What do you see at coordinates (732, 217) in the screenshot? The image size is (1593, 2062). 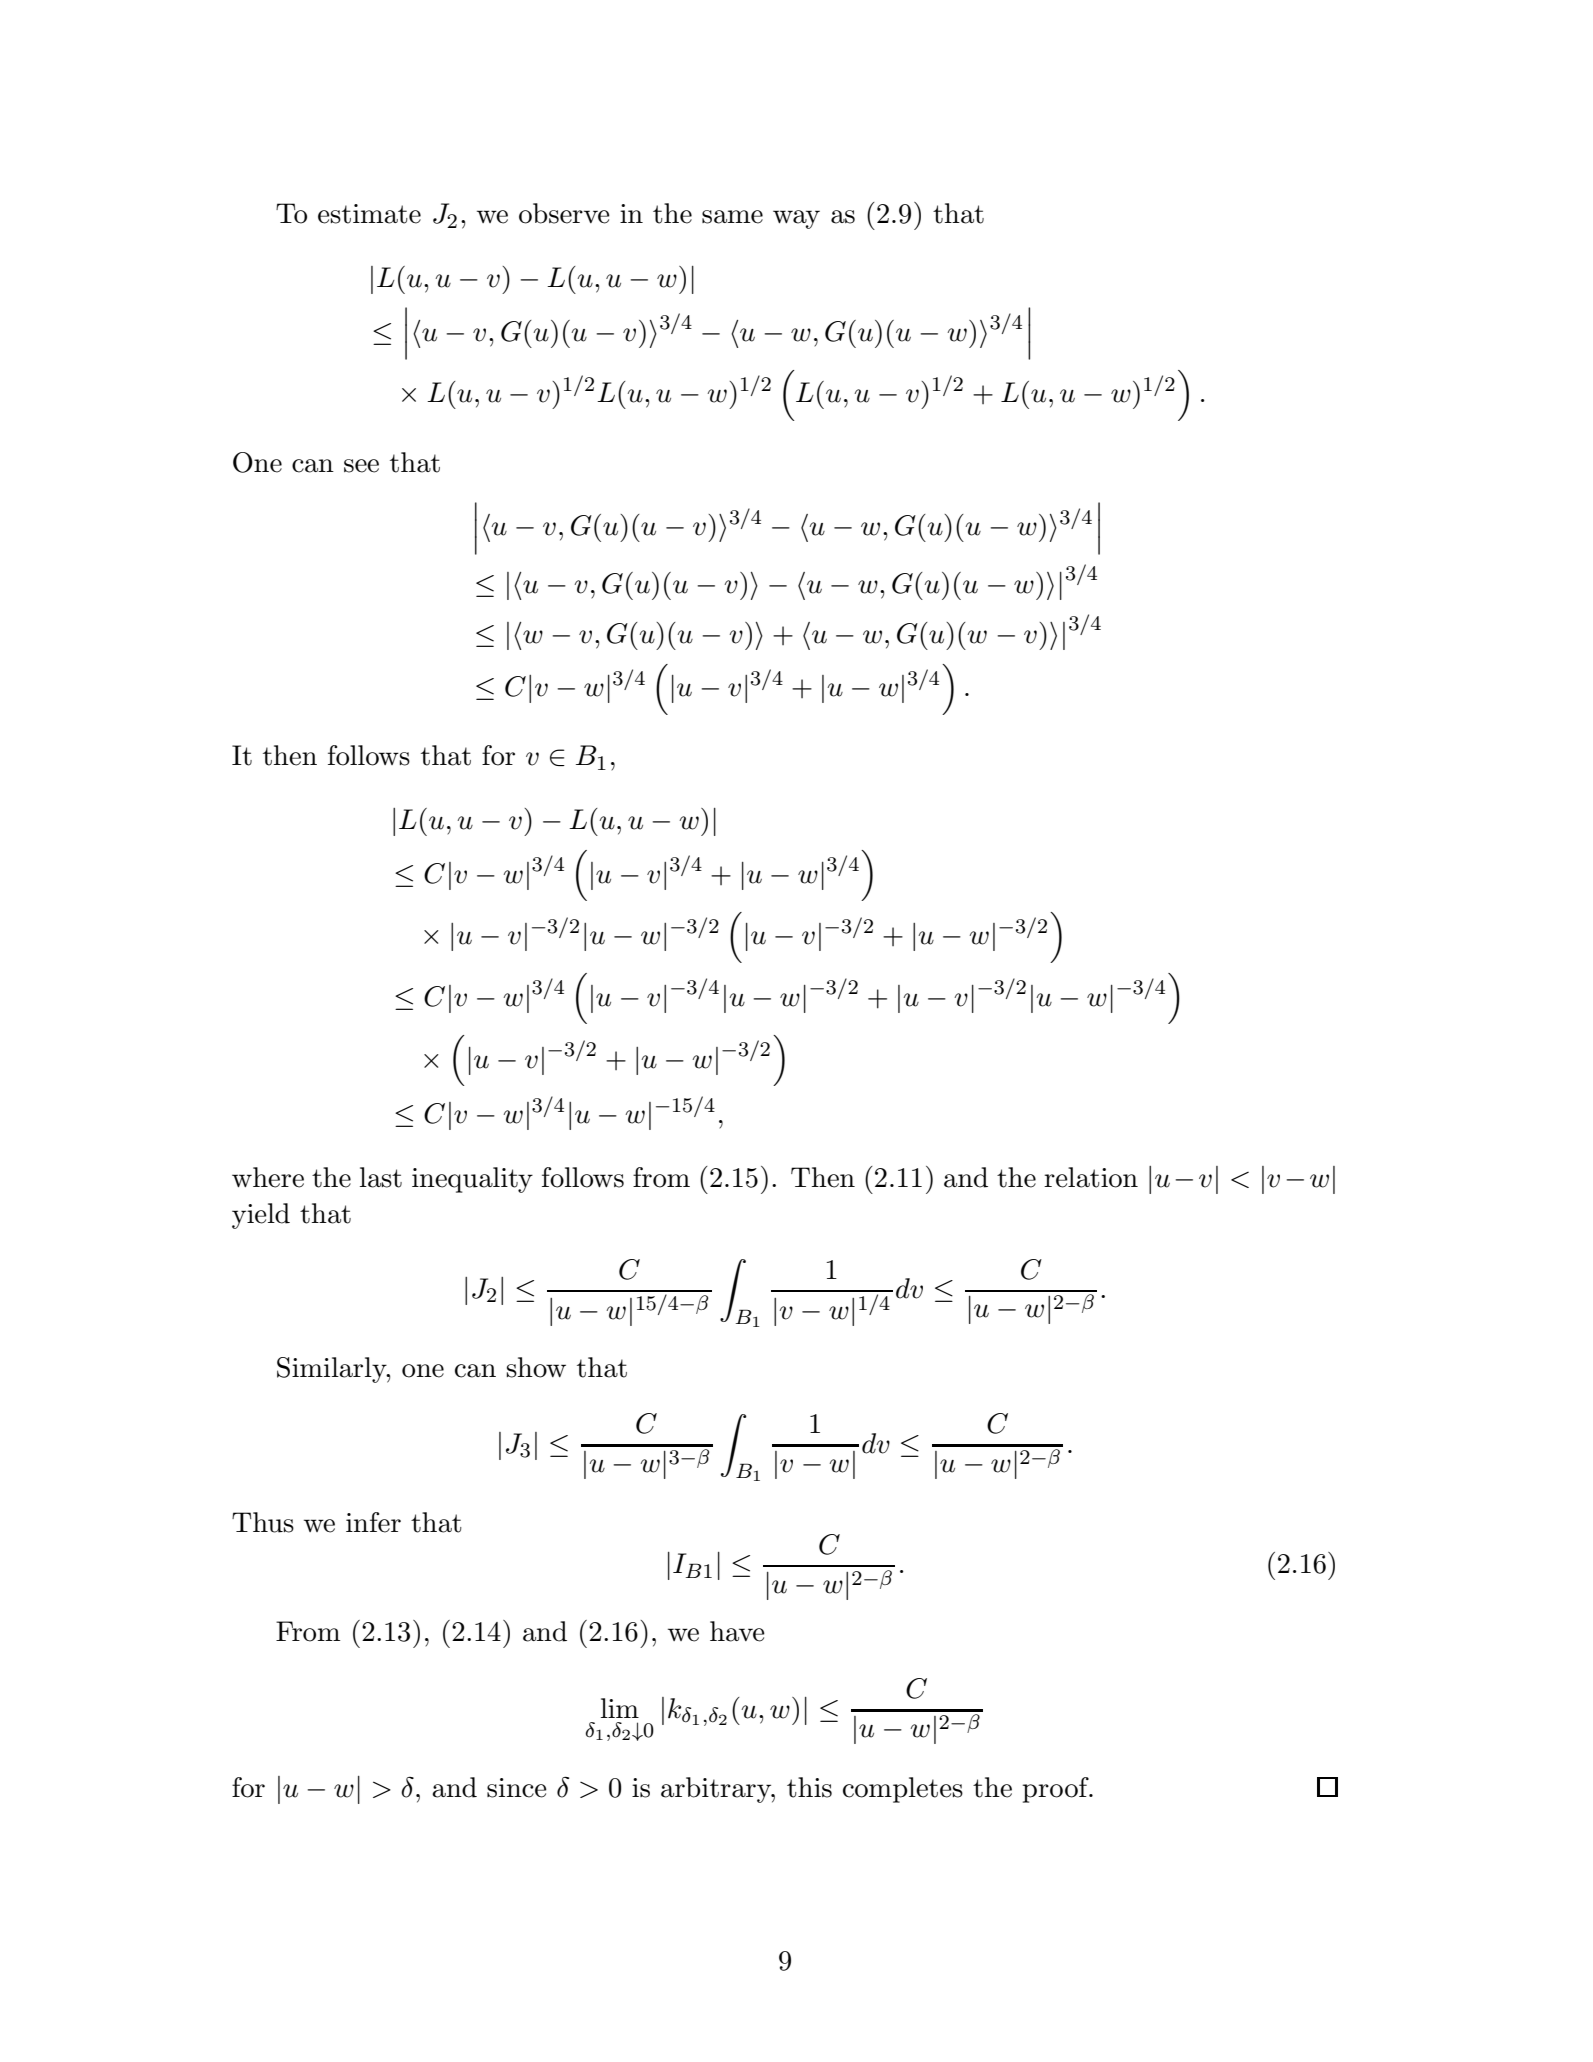 I see `same` at bounding box center [732, 217].
